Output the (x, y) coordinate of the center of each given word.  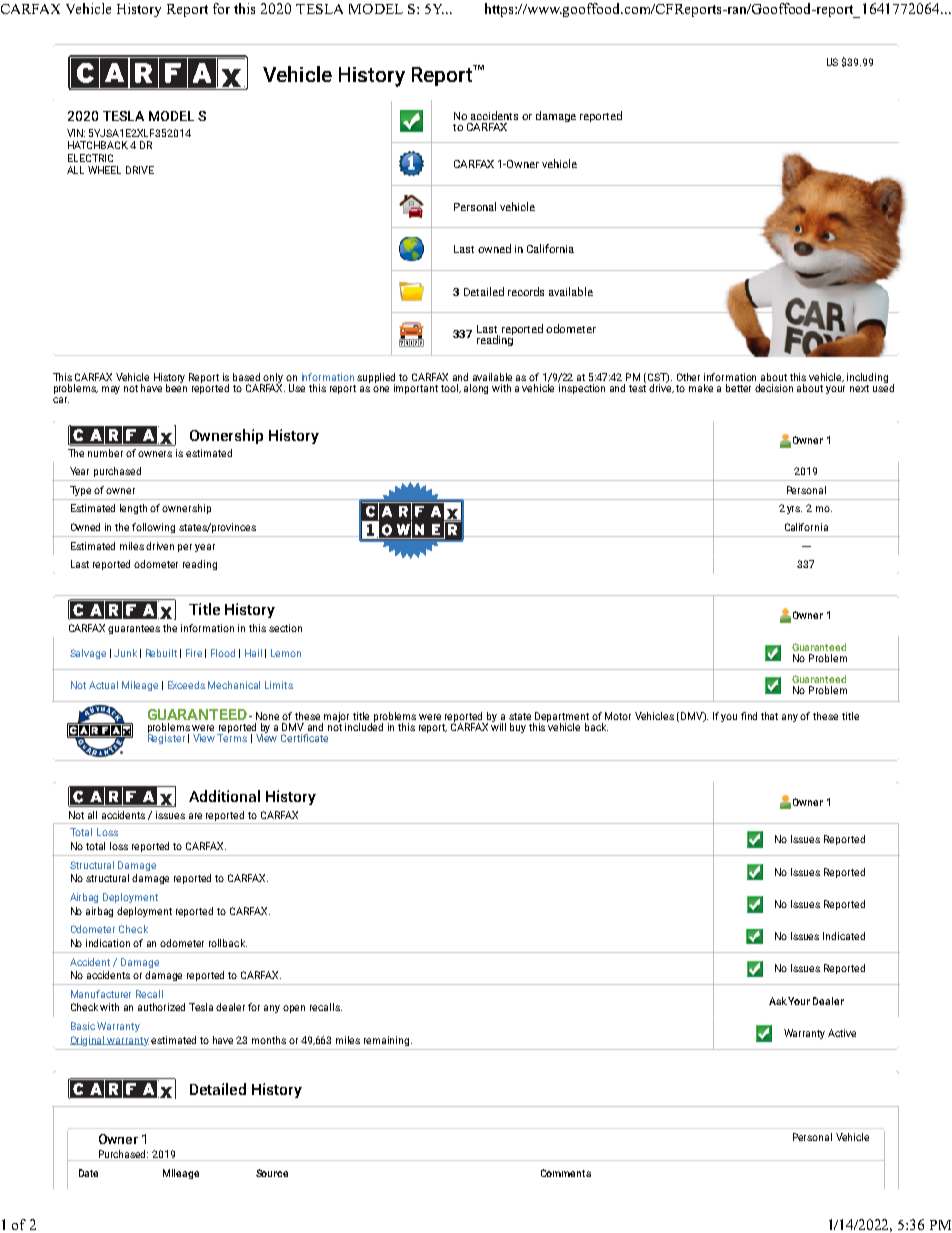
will (498, 725)
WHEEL (104, 170)
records (526, 291)
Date (88, 1173)
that (769, 716)
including (867, 378)
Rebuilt (161, 653)
